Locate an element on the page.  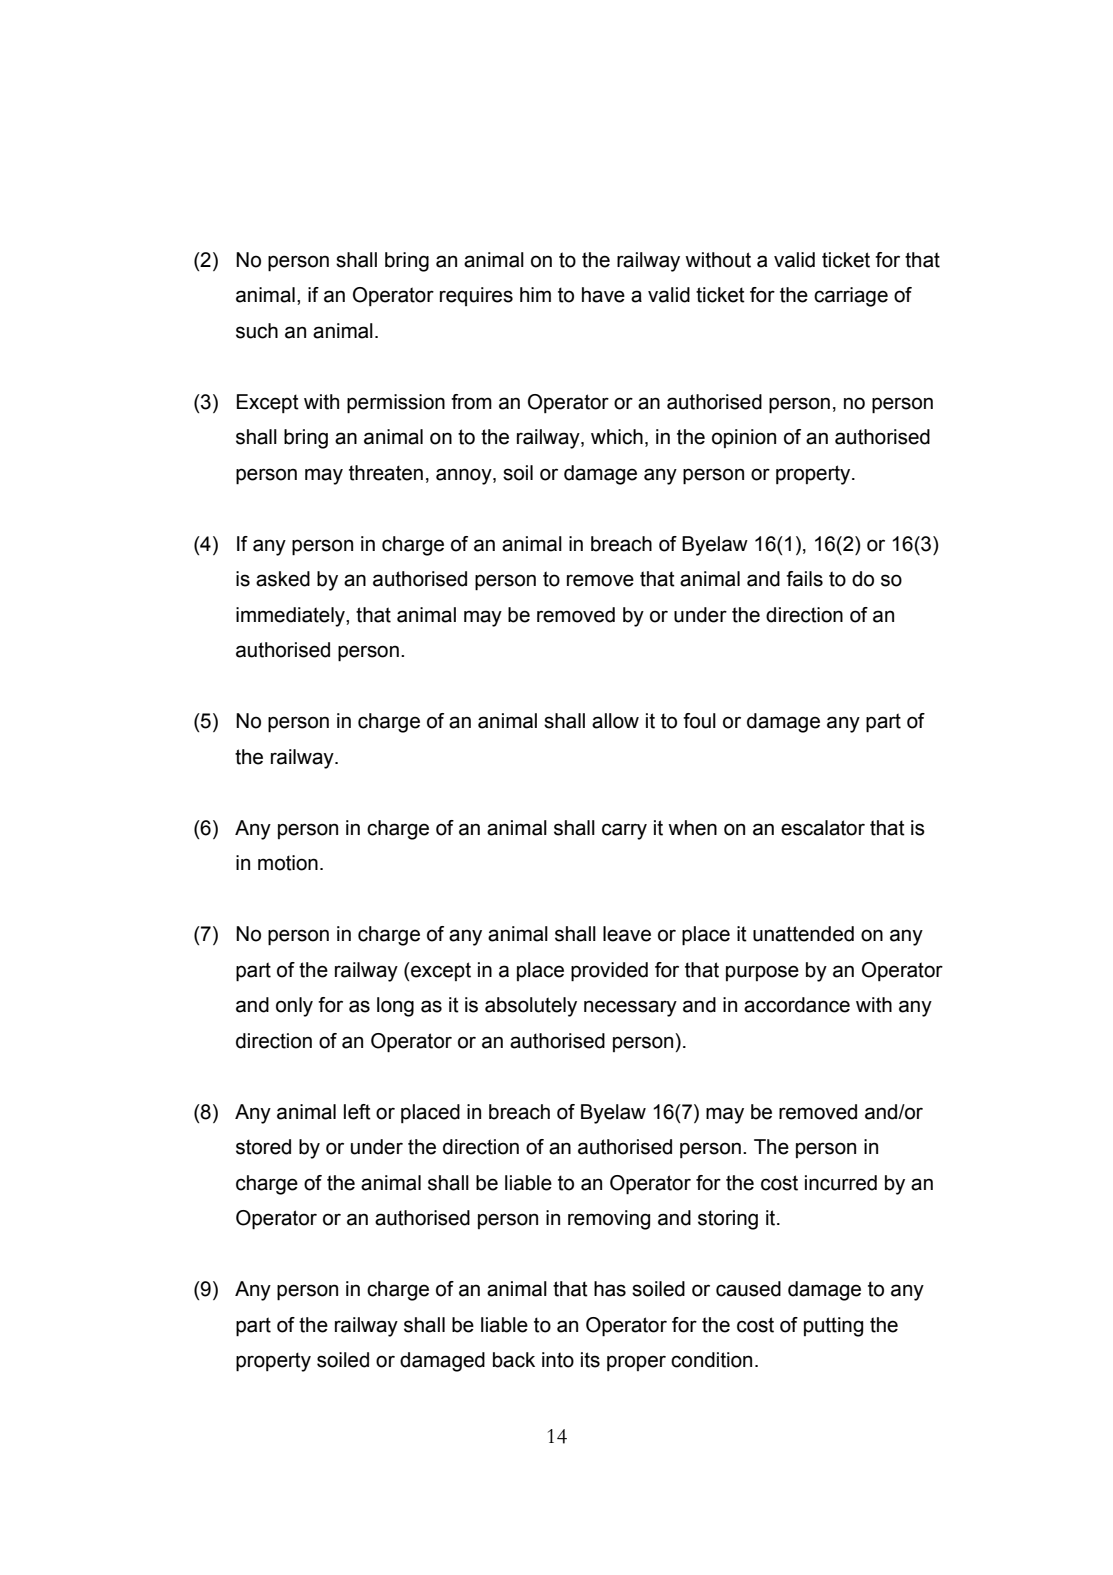
him is located at coordinates (535, 294).
